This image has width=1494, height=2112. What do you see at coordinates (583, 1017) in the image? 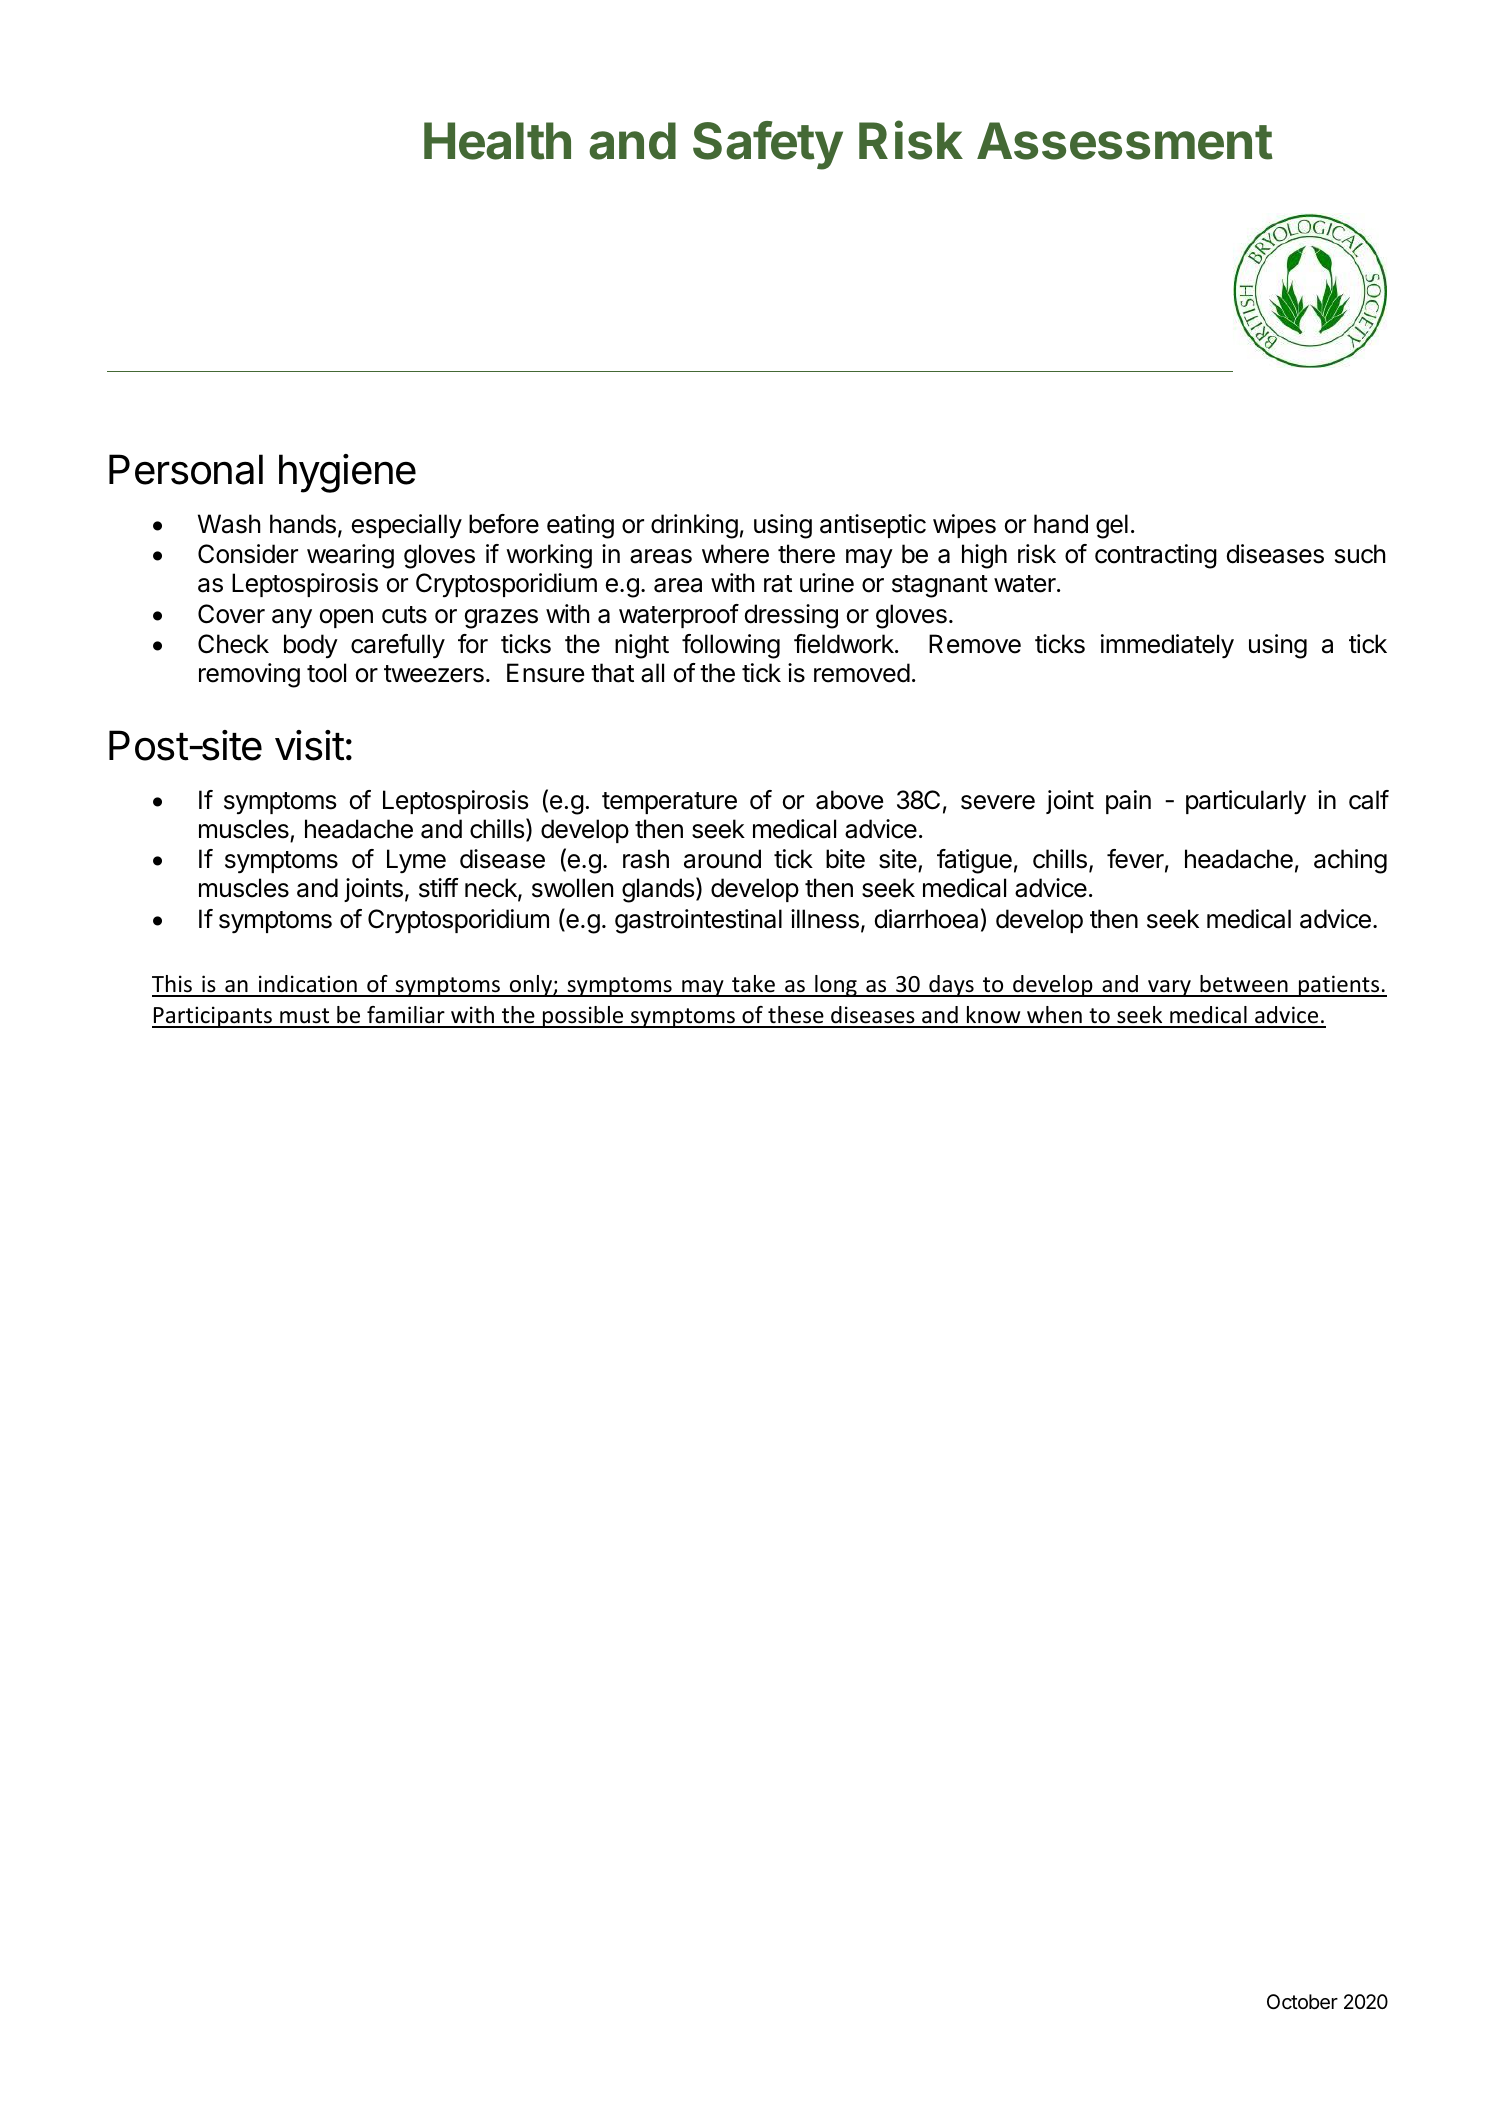
I see `possible` at bounding box center [583, 1017].
